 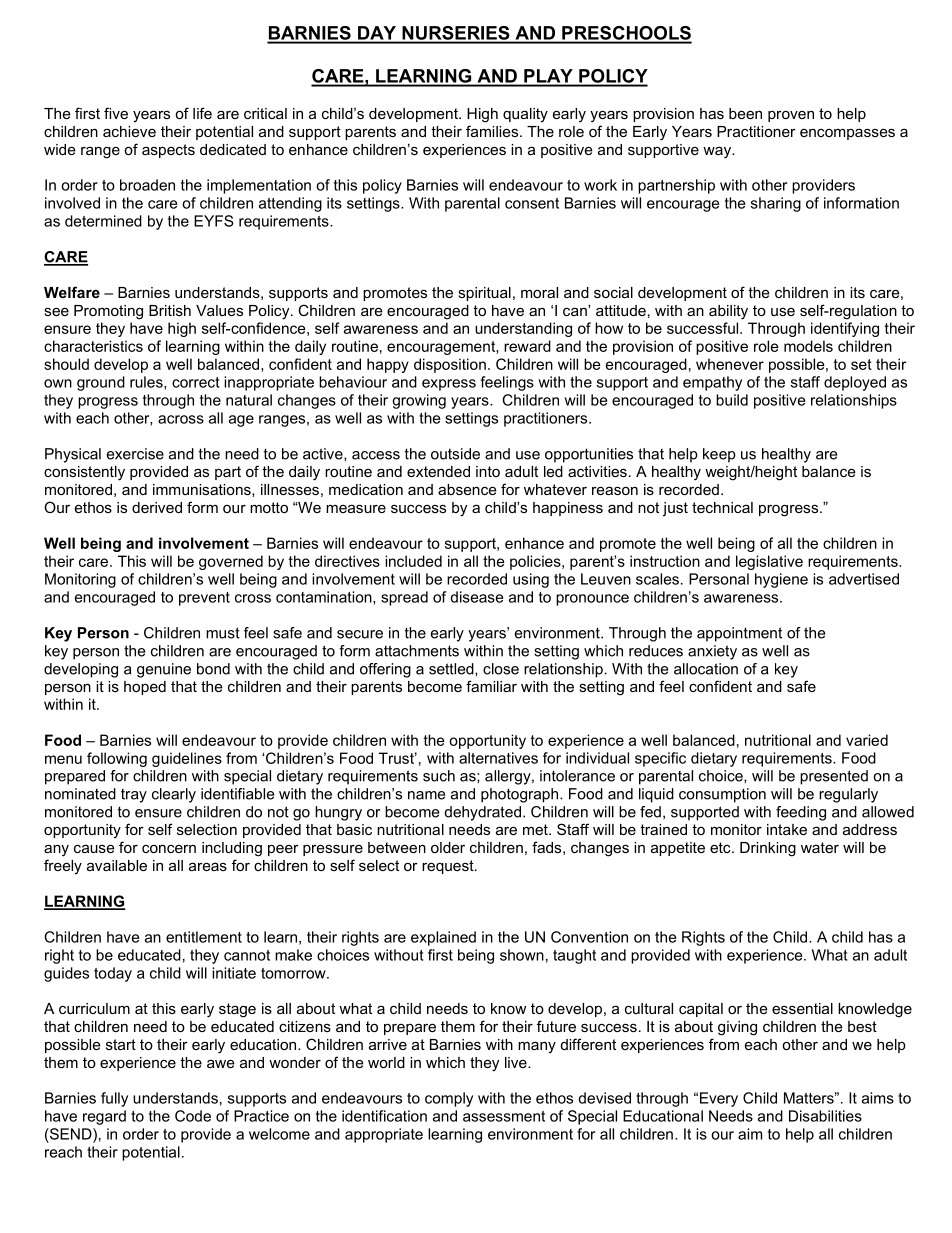 What do you see at coordinates (439, 776) in the document?
I see `such` at bounding box center [439, 776].
